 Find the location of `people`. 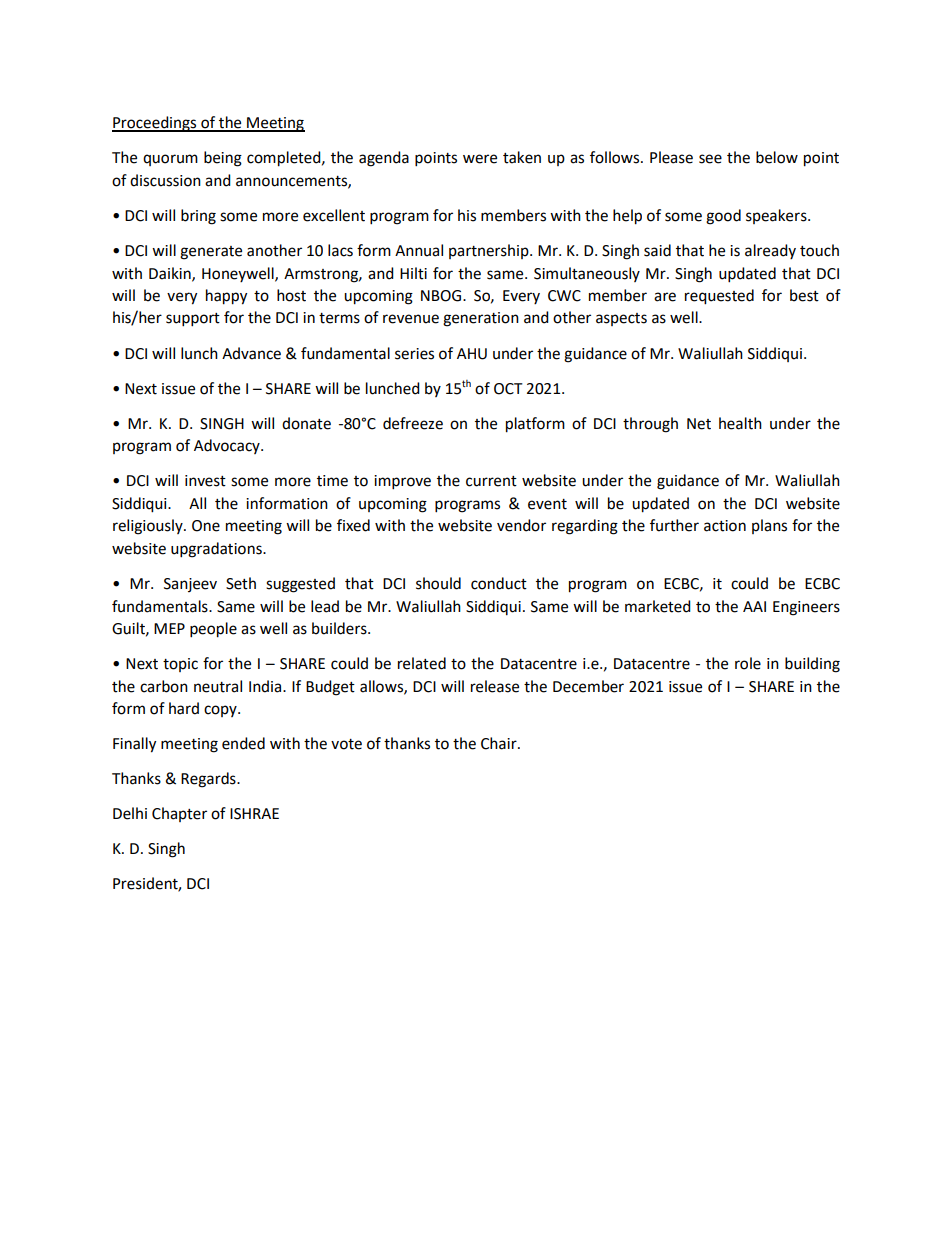

people is located at coordinates (213, 630).
